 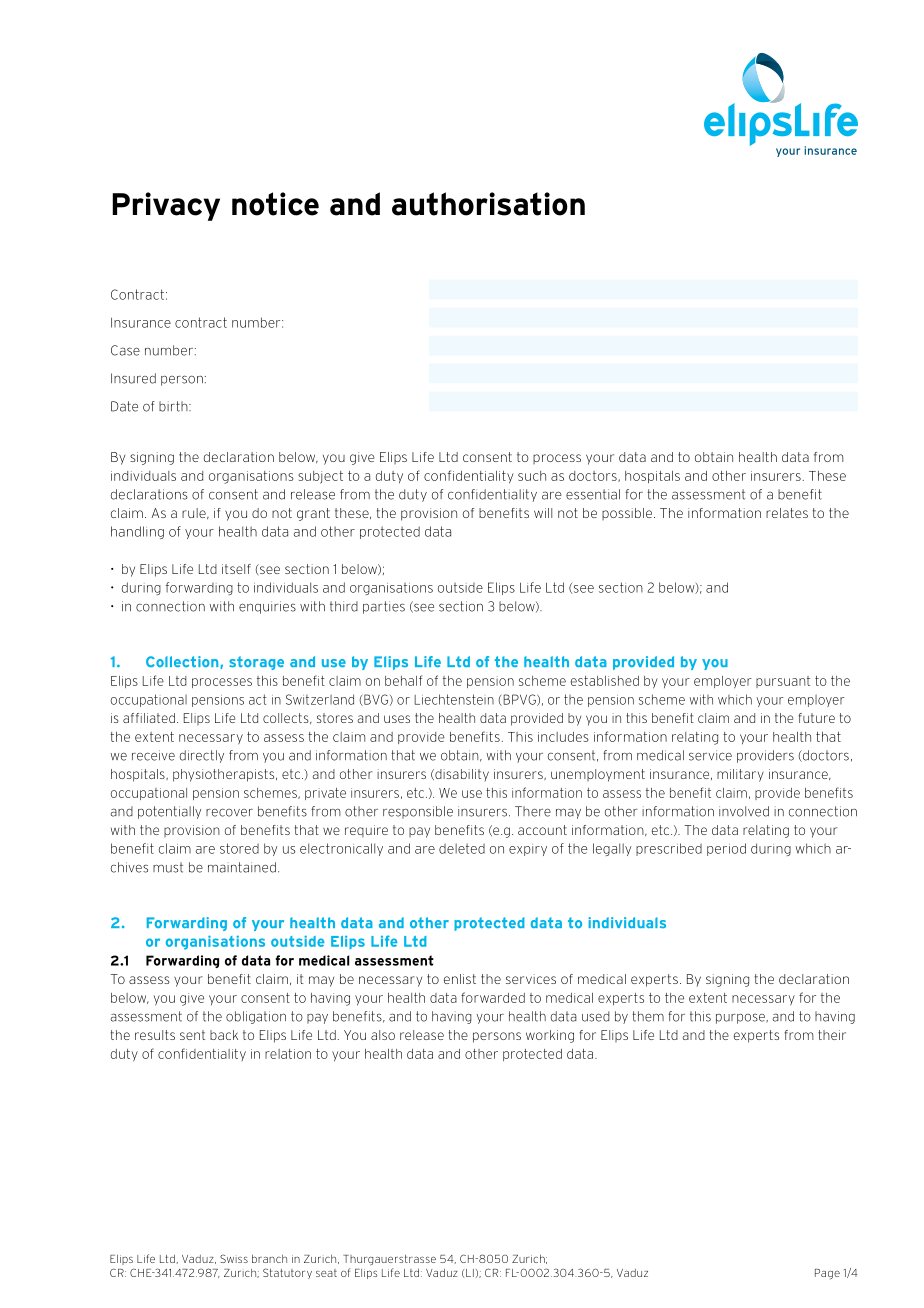 What do you see at coordinates (726, 849) in the page?
I see `period` at bounding box center [726, 849].
